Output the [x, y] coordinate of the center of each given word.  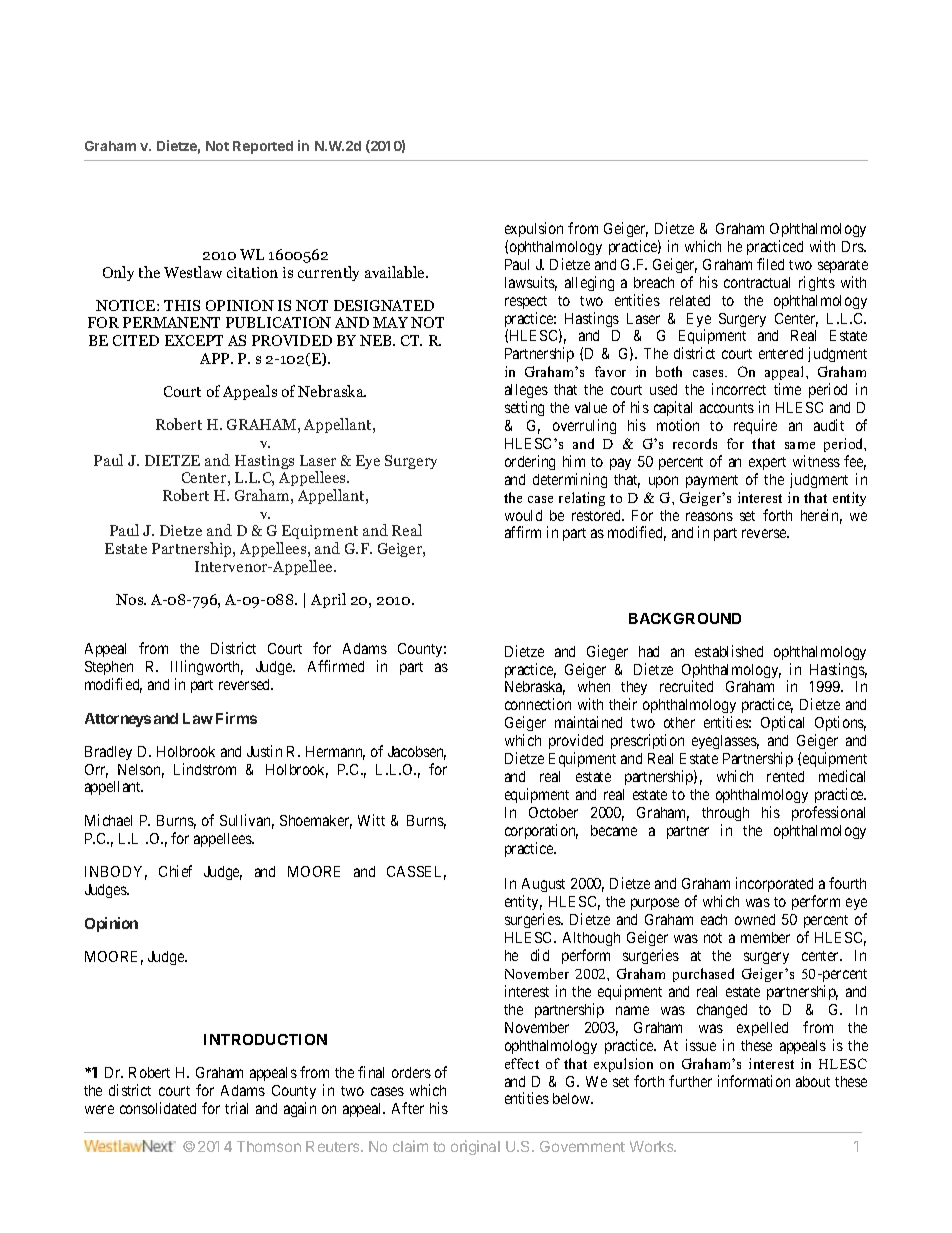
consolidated [158, 1108]
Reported [263, 147]
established [729, 651]
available [396, 272]
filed [770, 264]
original [475, 1147]
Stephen [109, 668]
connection [538, 704]
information [754, 1081]
